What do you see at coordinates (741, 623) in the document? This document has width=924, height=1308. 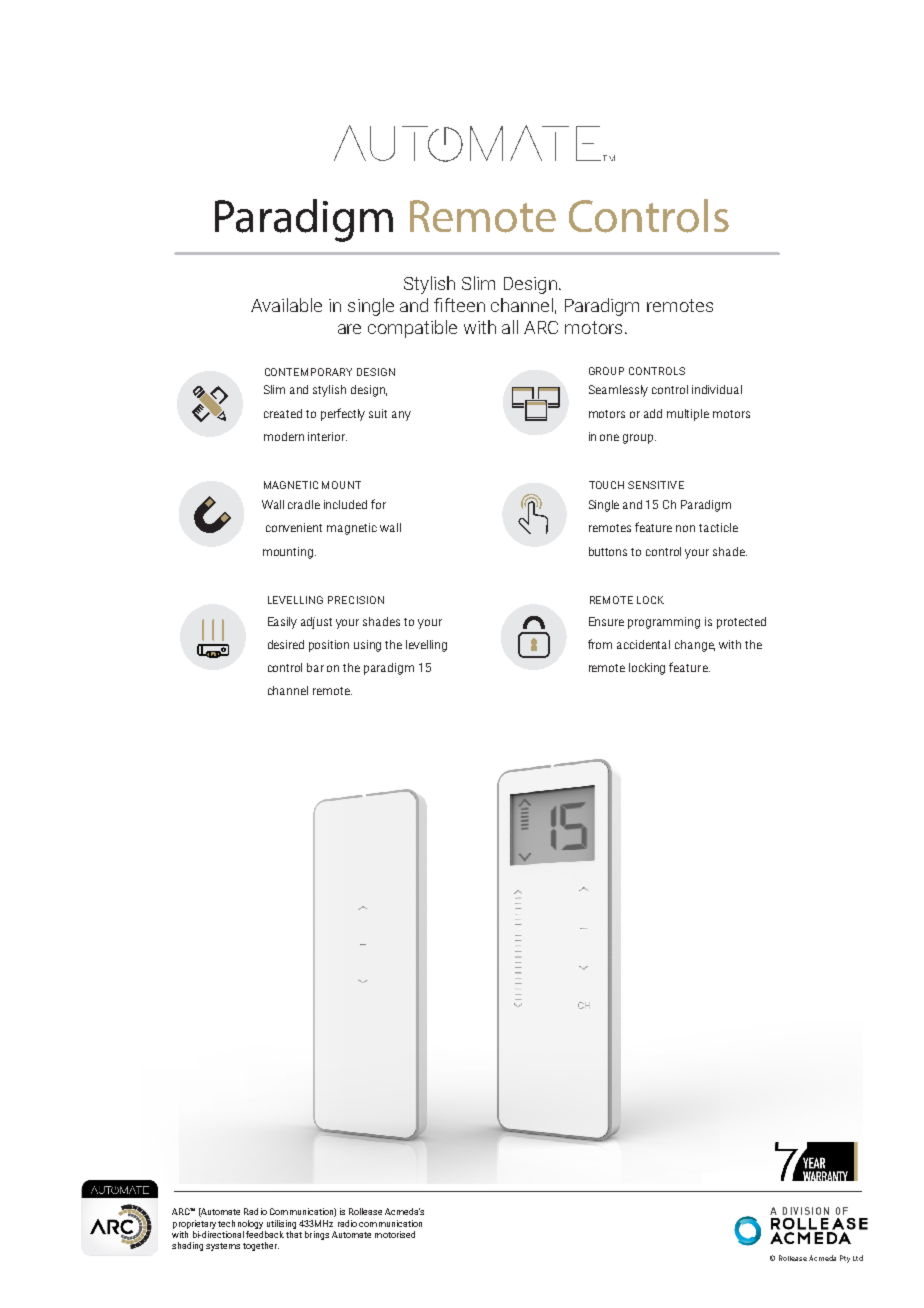 I see `protected` at bounding box center [741, 623].
